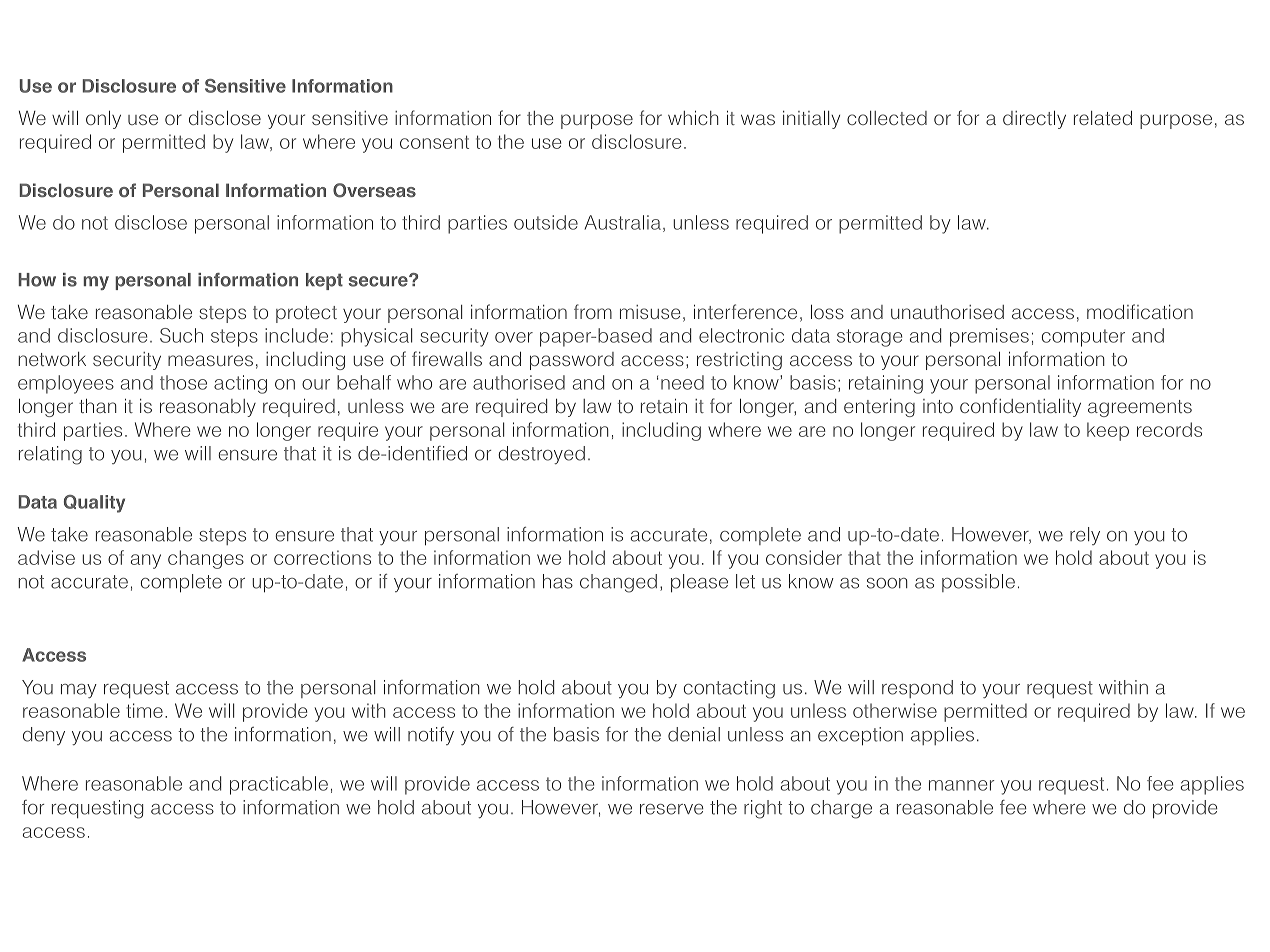  Describe the element at coordinates (989, 337) in the screenshot. I see `premises` at that location.
